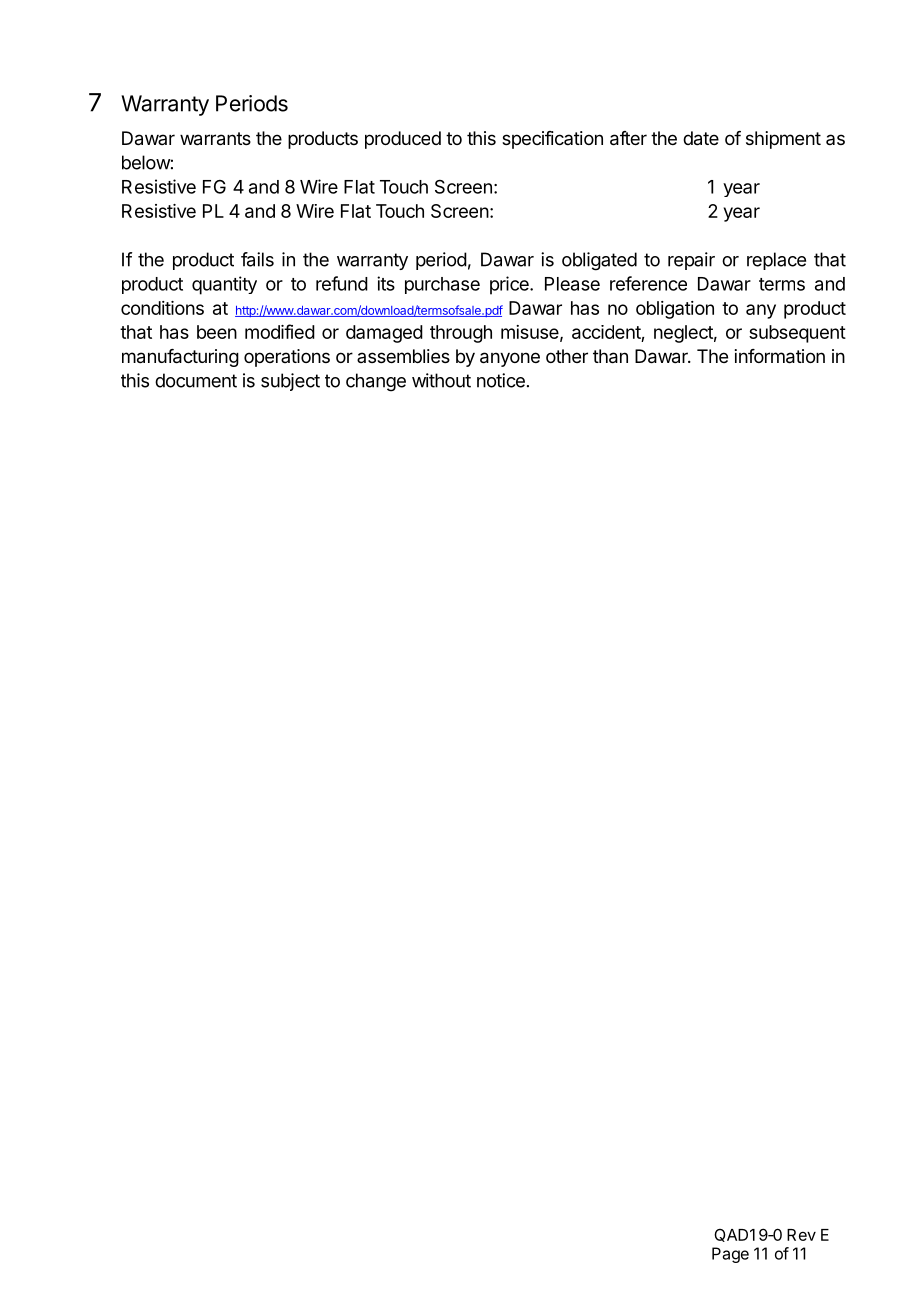 This screenshot has height=1308, width=924. Describe the element at coordinates (701, 138) in the screenshot. I see `date` at that location.
